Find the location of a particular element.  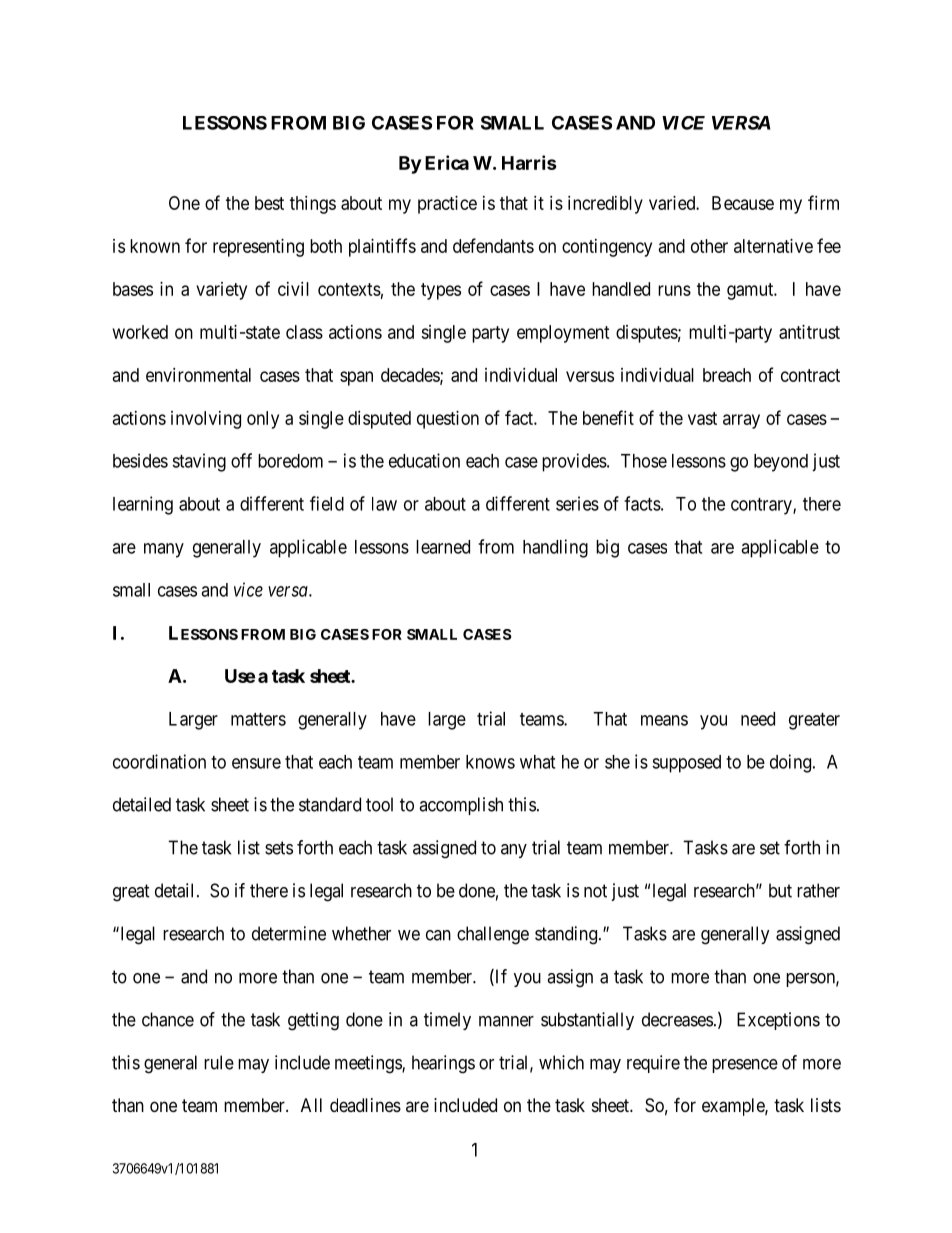

environmental is located at coordinates (198, 375).
